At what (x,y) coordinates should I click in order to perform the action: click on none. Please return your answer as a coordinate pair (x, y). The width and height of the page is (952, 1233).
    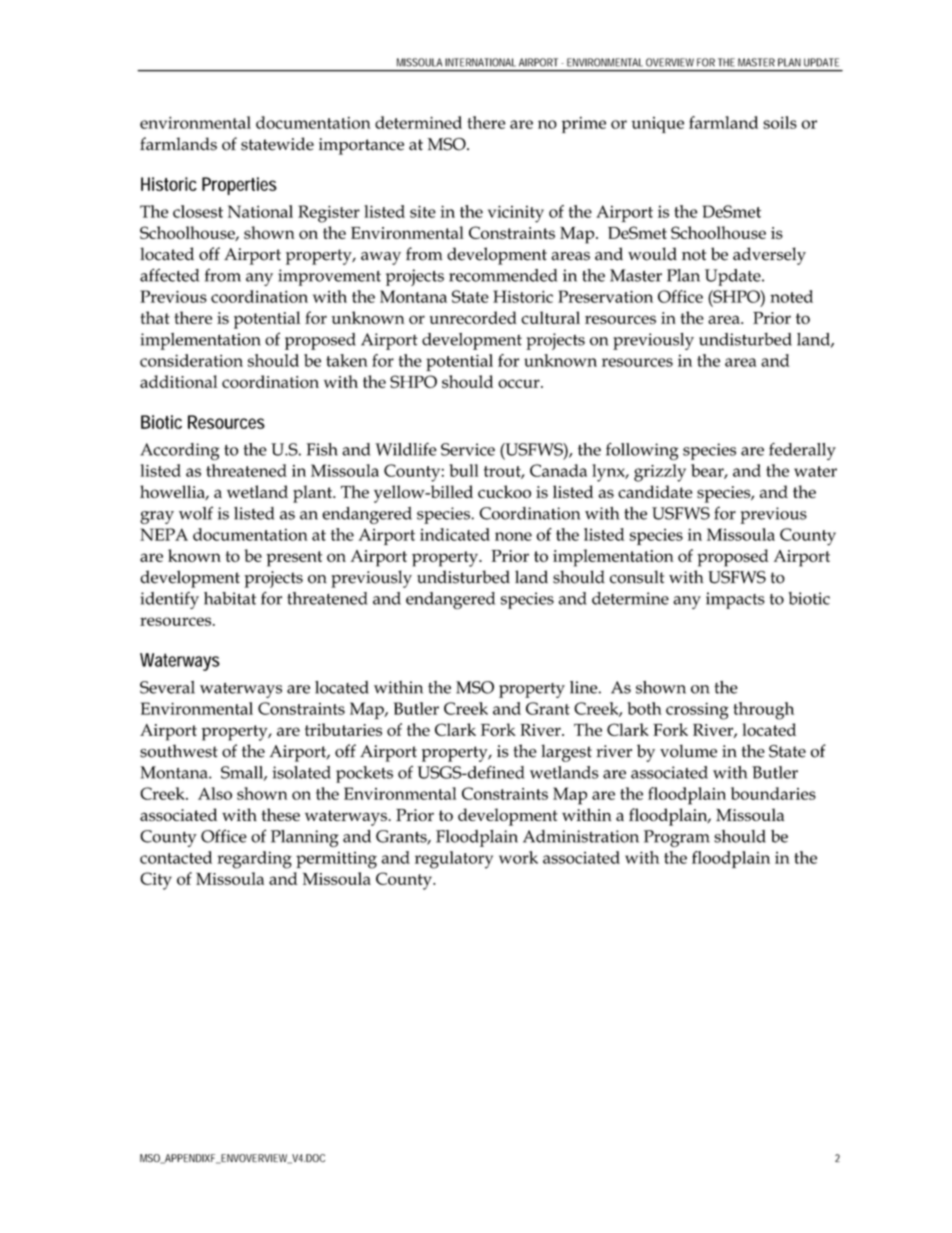
    Looking at the image, I should click on (513, 536).
